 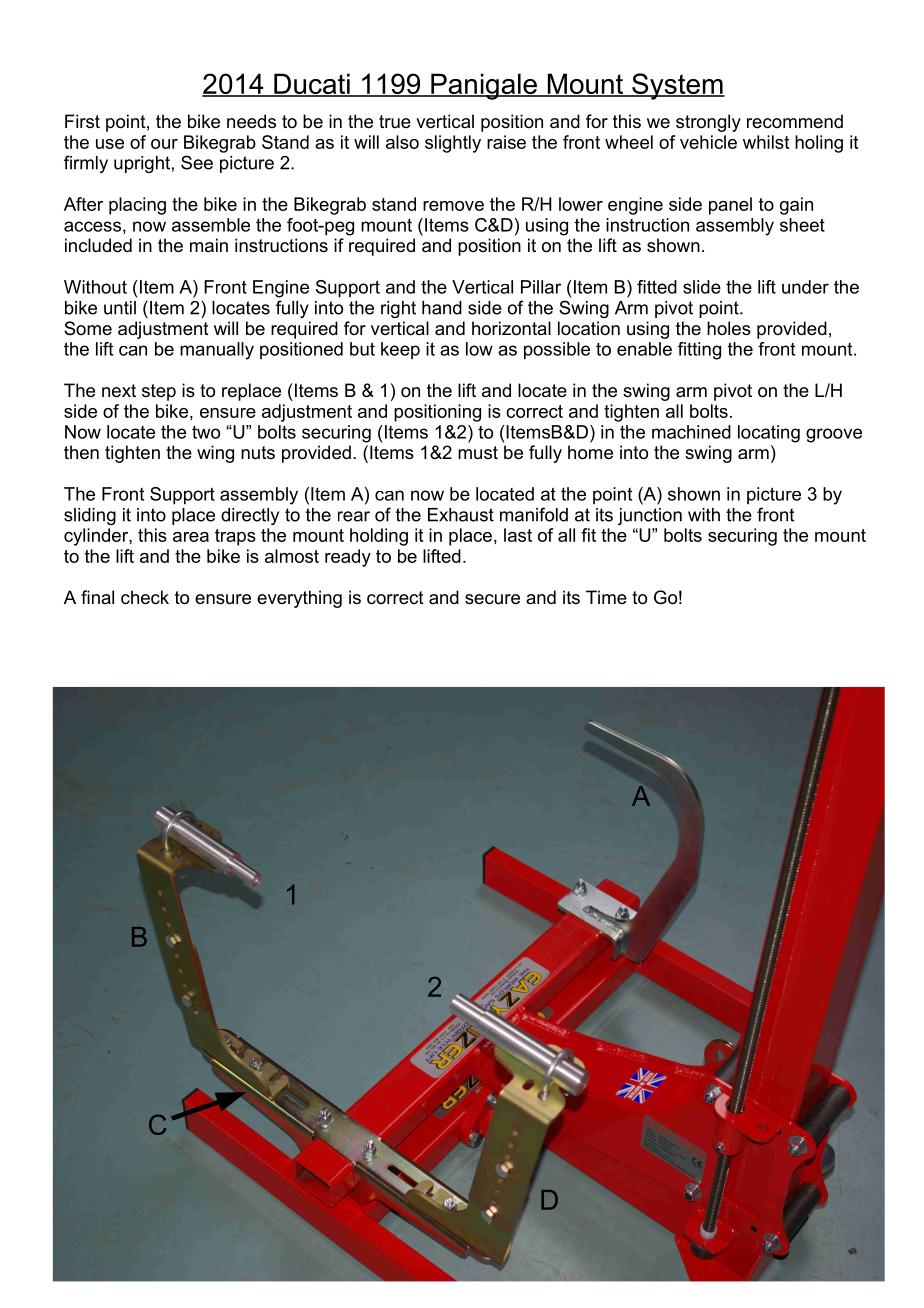 I want to click on strongly, so click(x=708, y=123).
